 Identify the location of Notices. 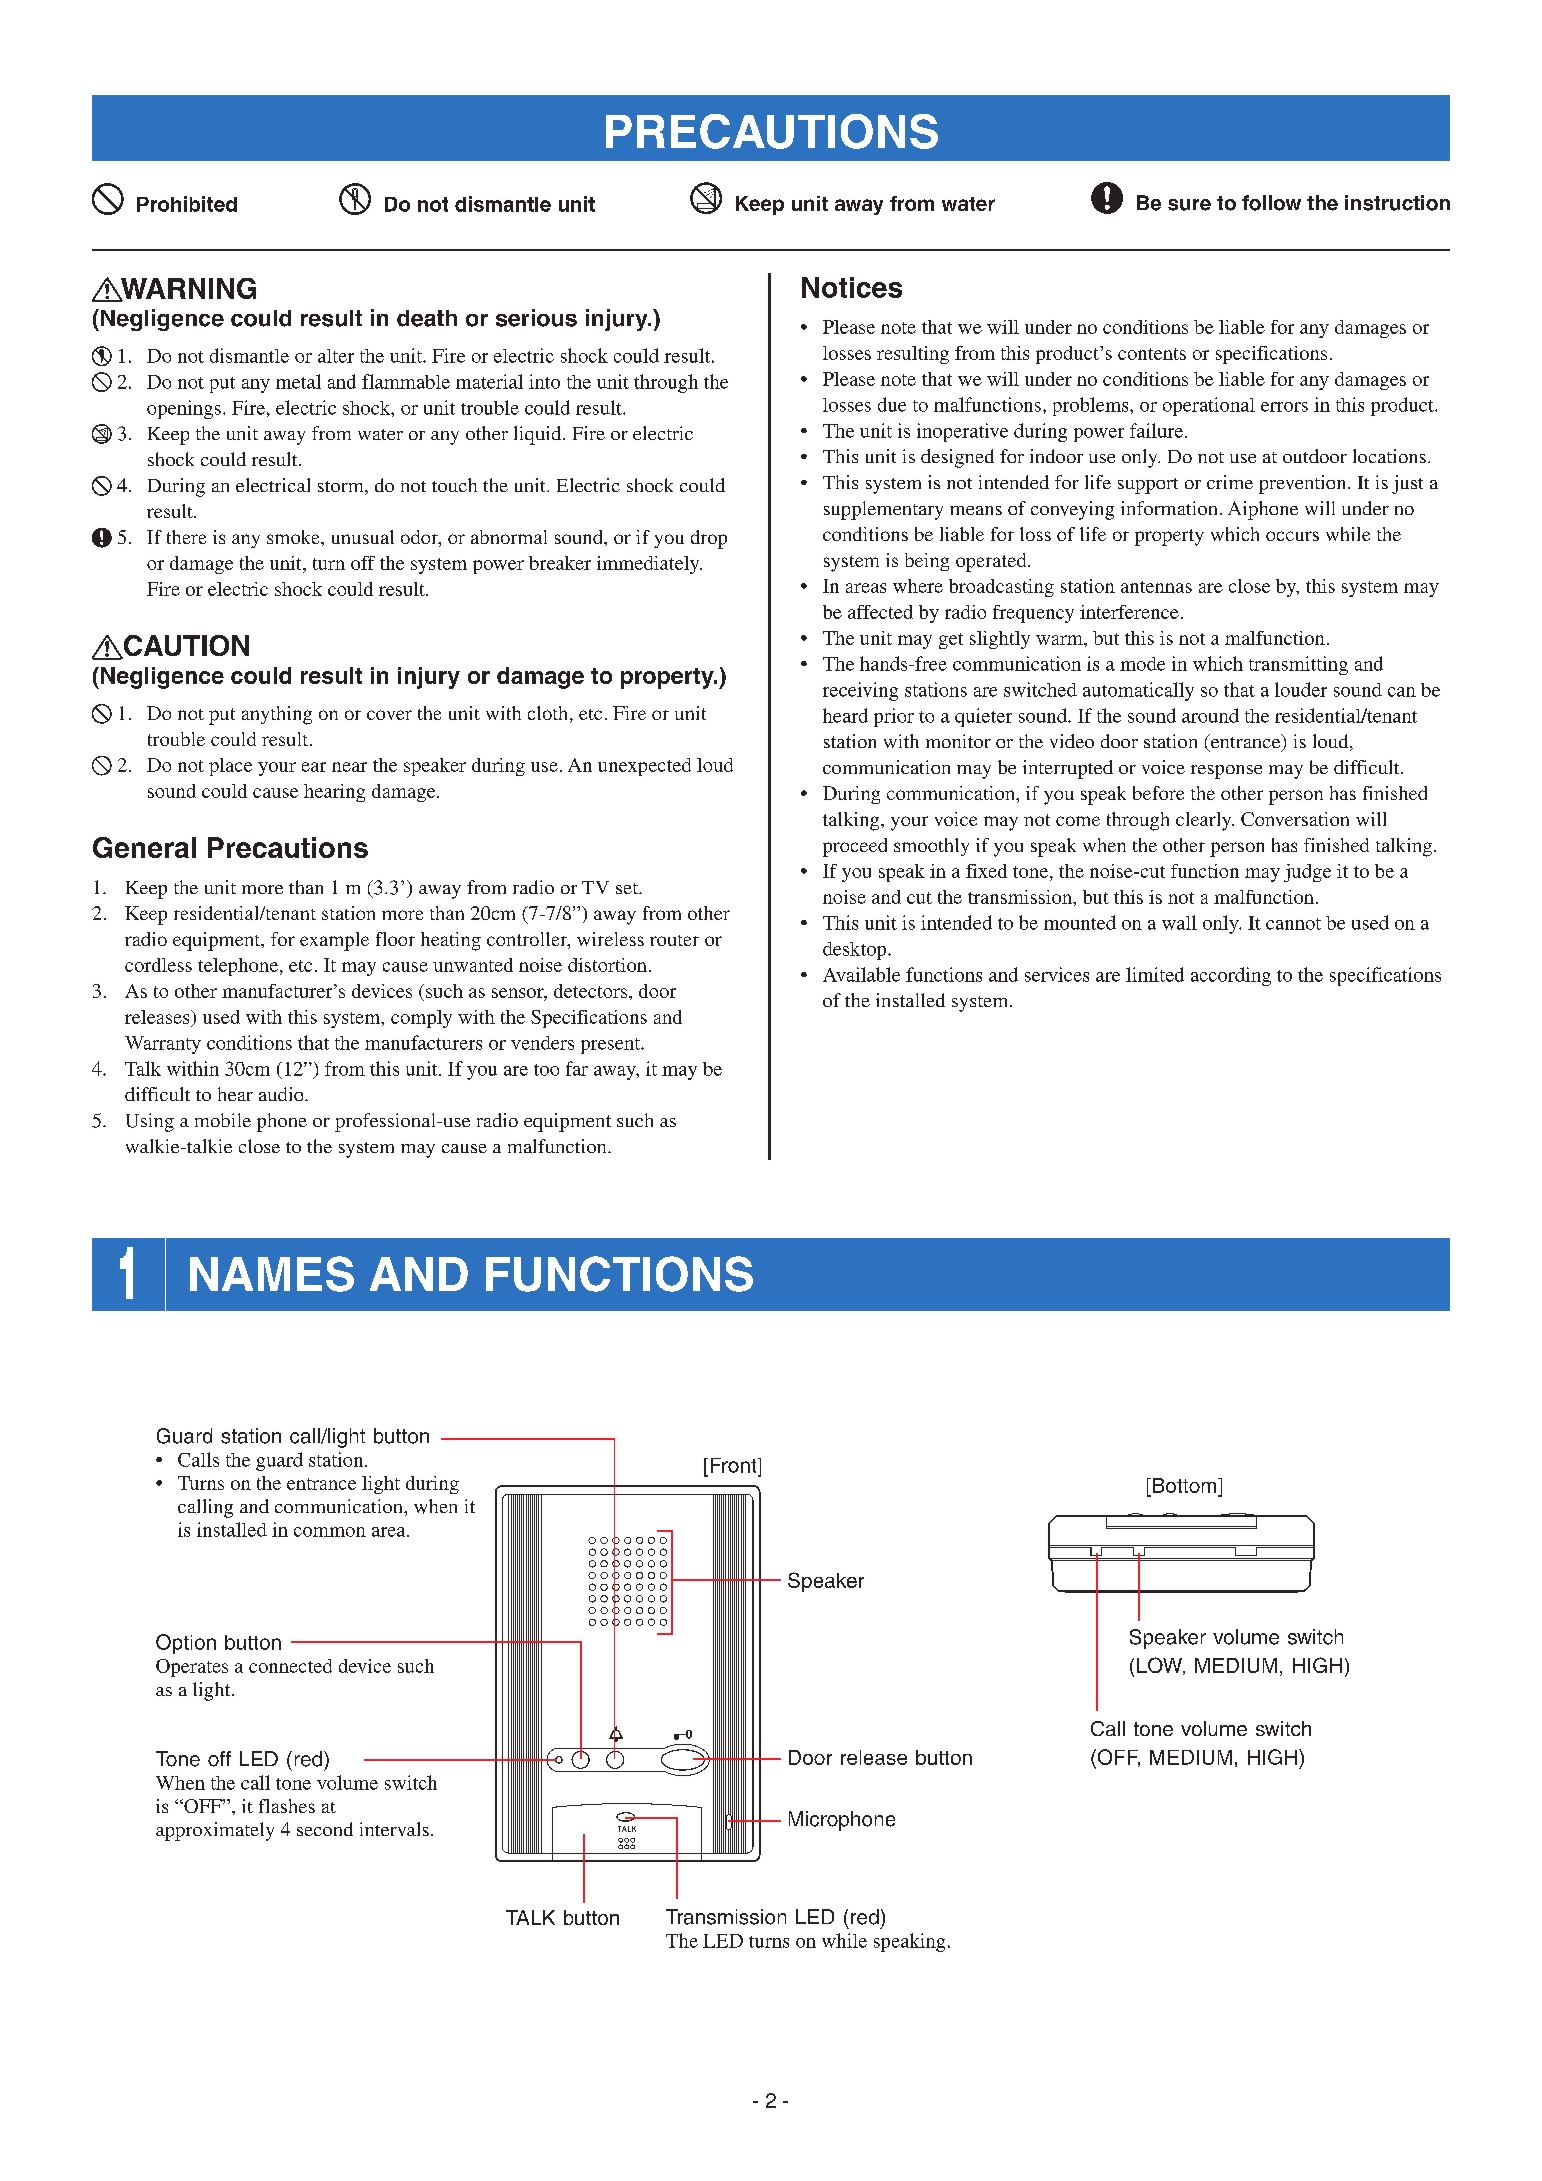
(852, 287).
